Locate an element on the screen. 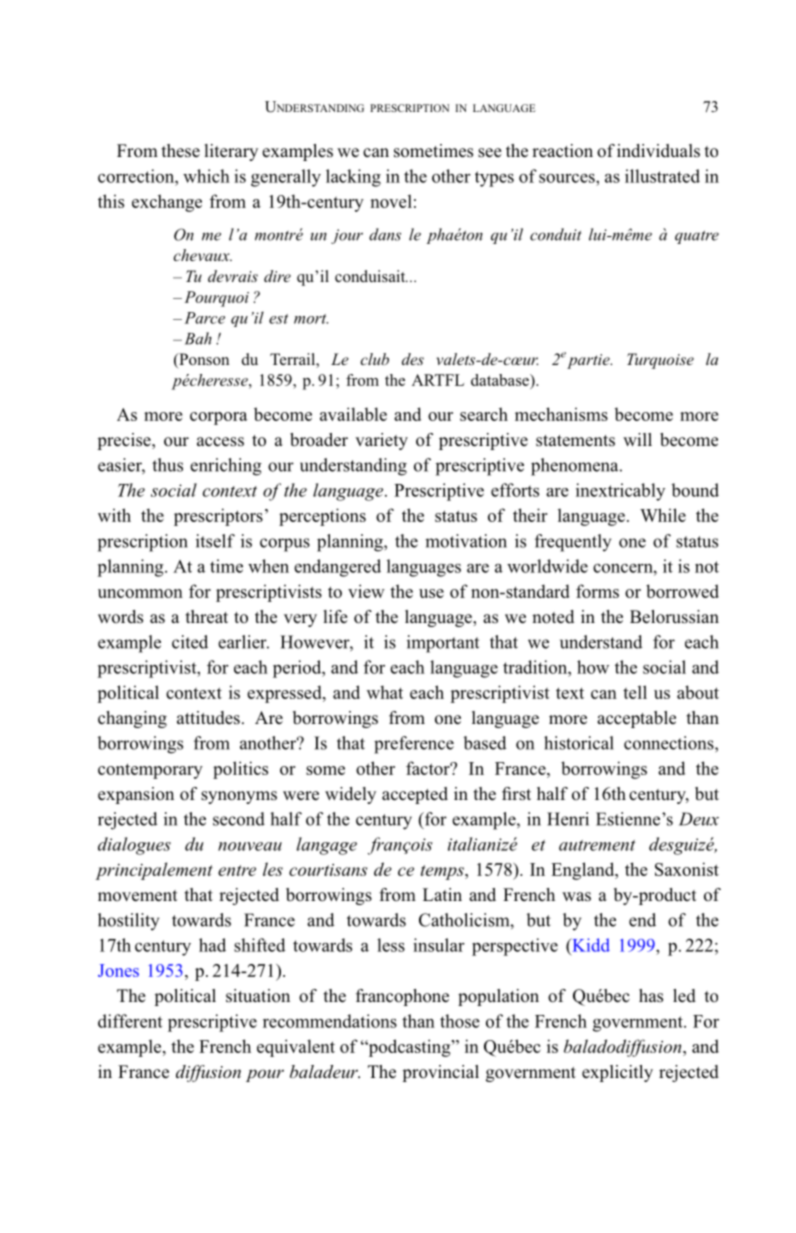 The width and height of the screenshot is (796, 1233). threat is located at coordinates (207, 617).
